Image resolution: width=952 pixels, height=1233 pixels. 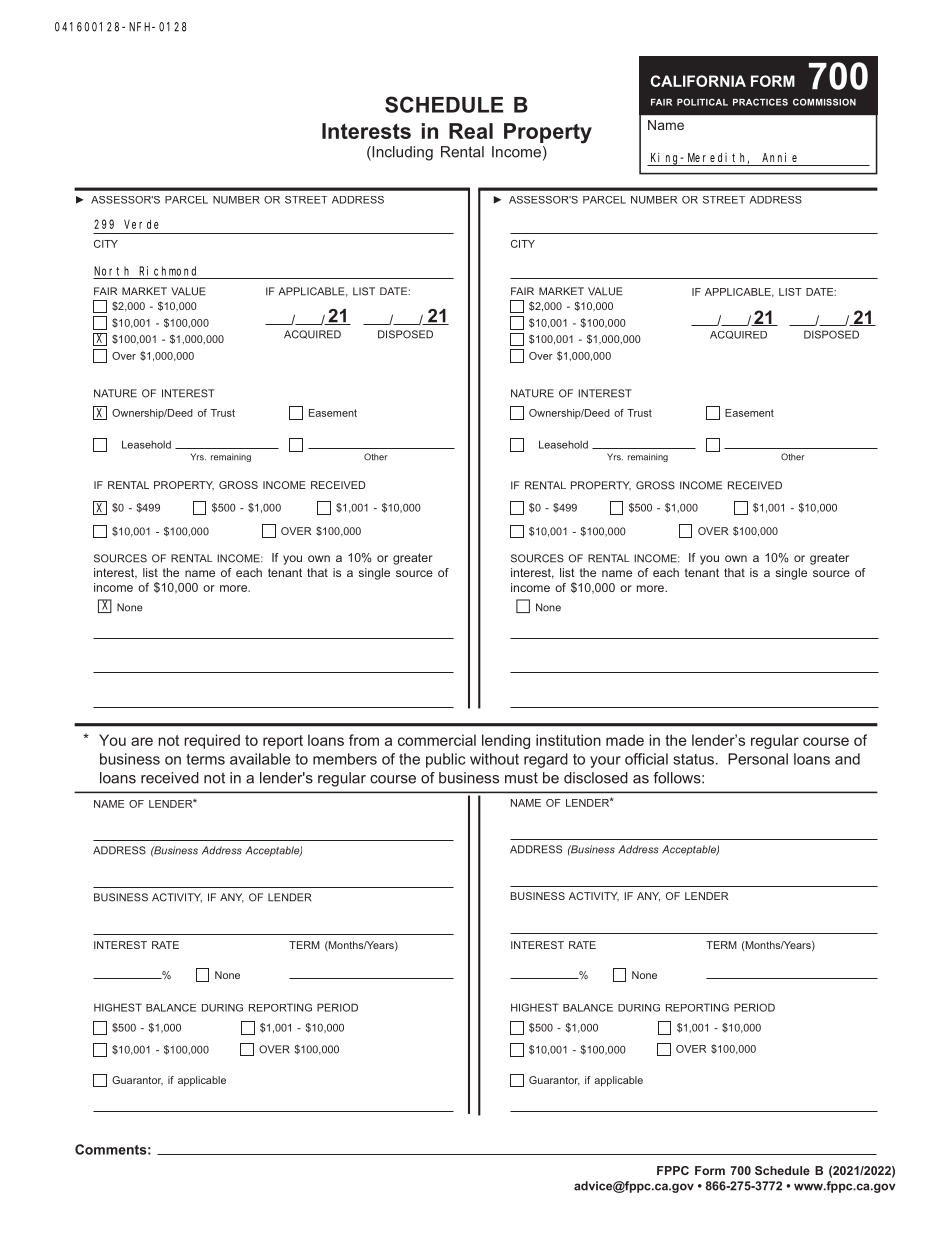 I want to click on required, so click(x=212, y=741).
